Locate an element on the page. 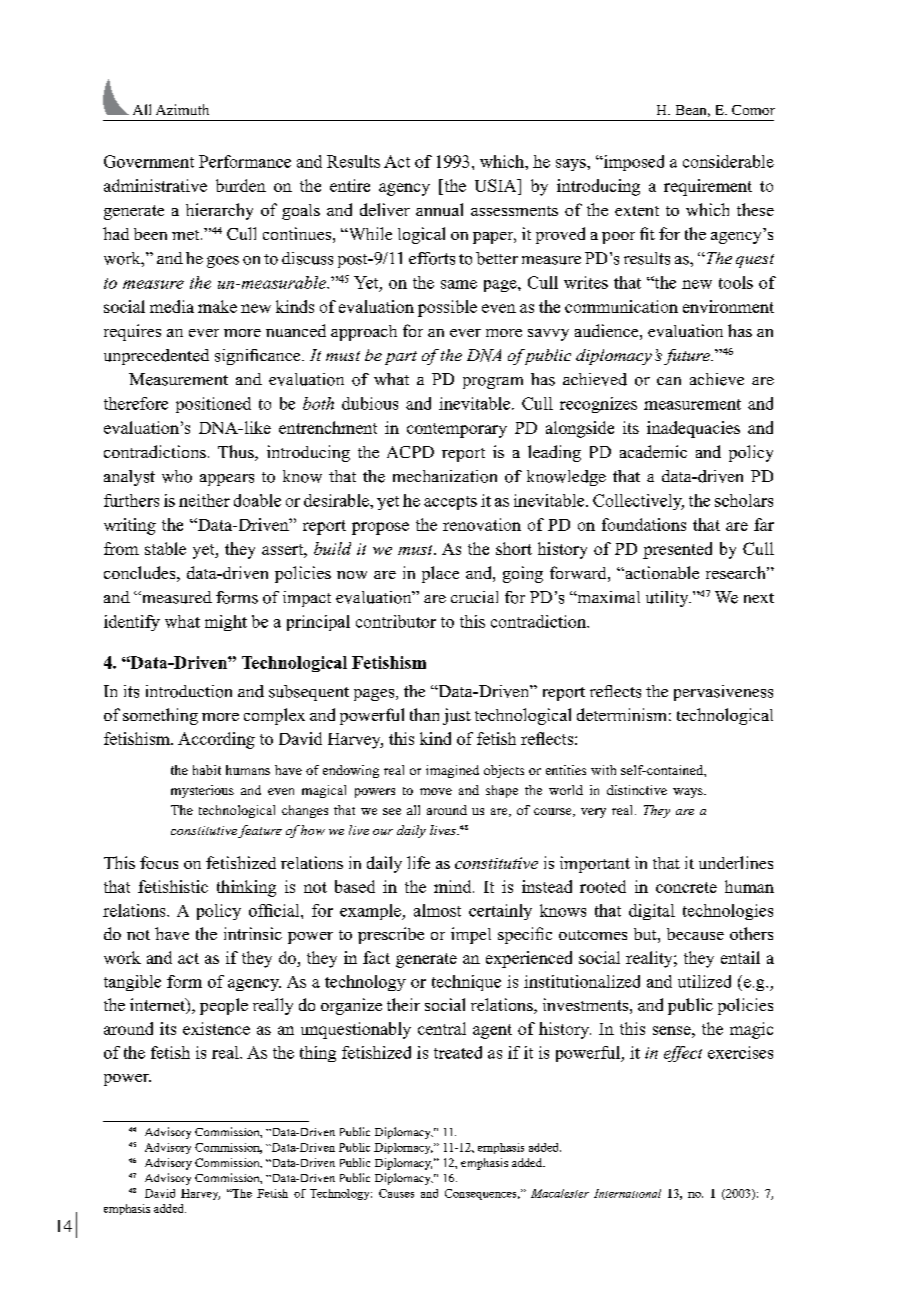 The width and height of the page is (903, 1316). pervasiveness is located at coordinates (723, 693).
